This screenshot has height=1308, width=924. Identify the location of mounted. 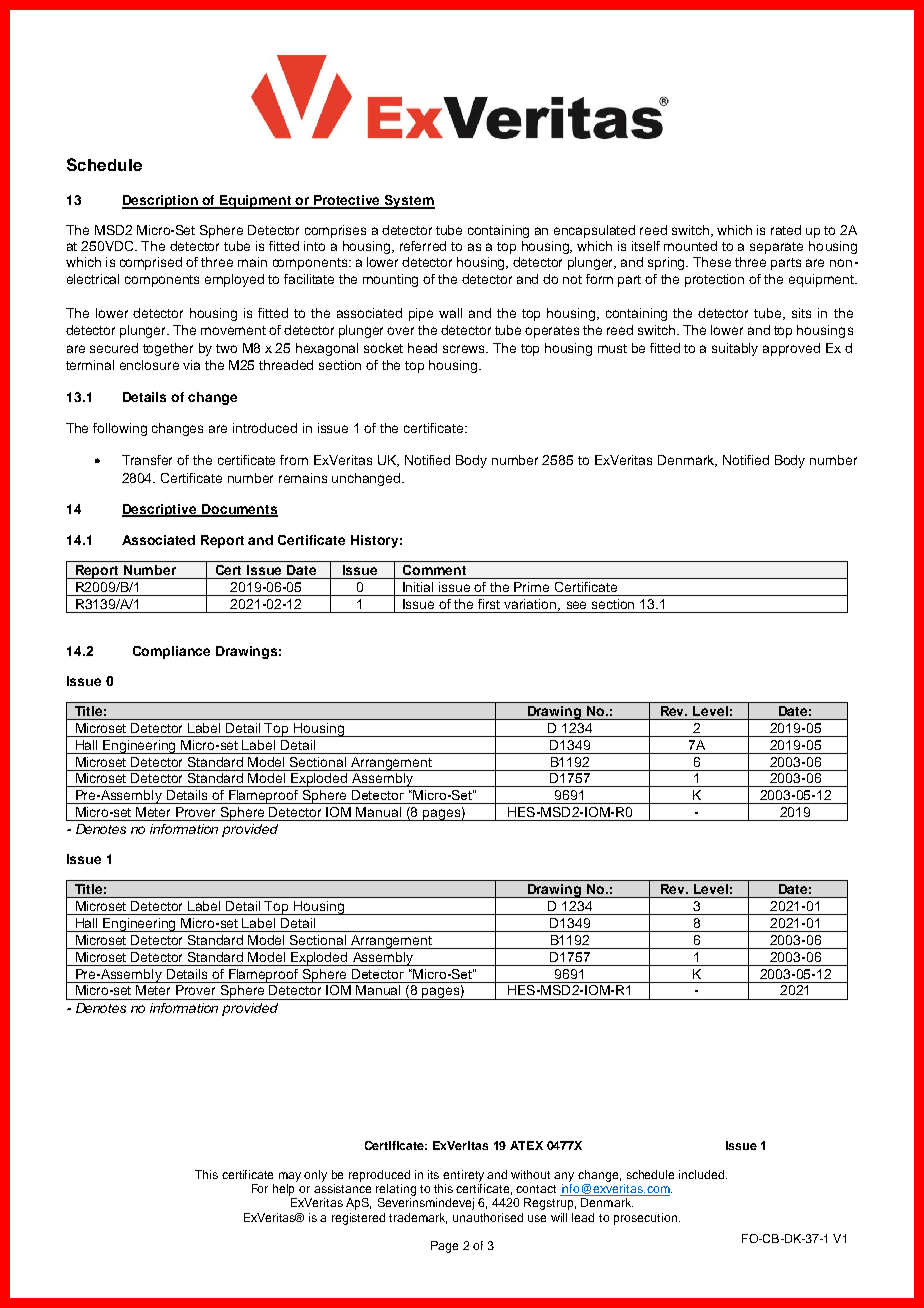
(690, 246).
